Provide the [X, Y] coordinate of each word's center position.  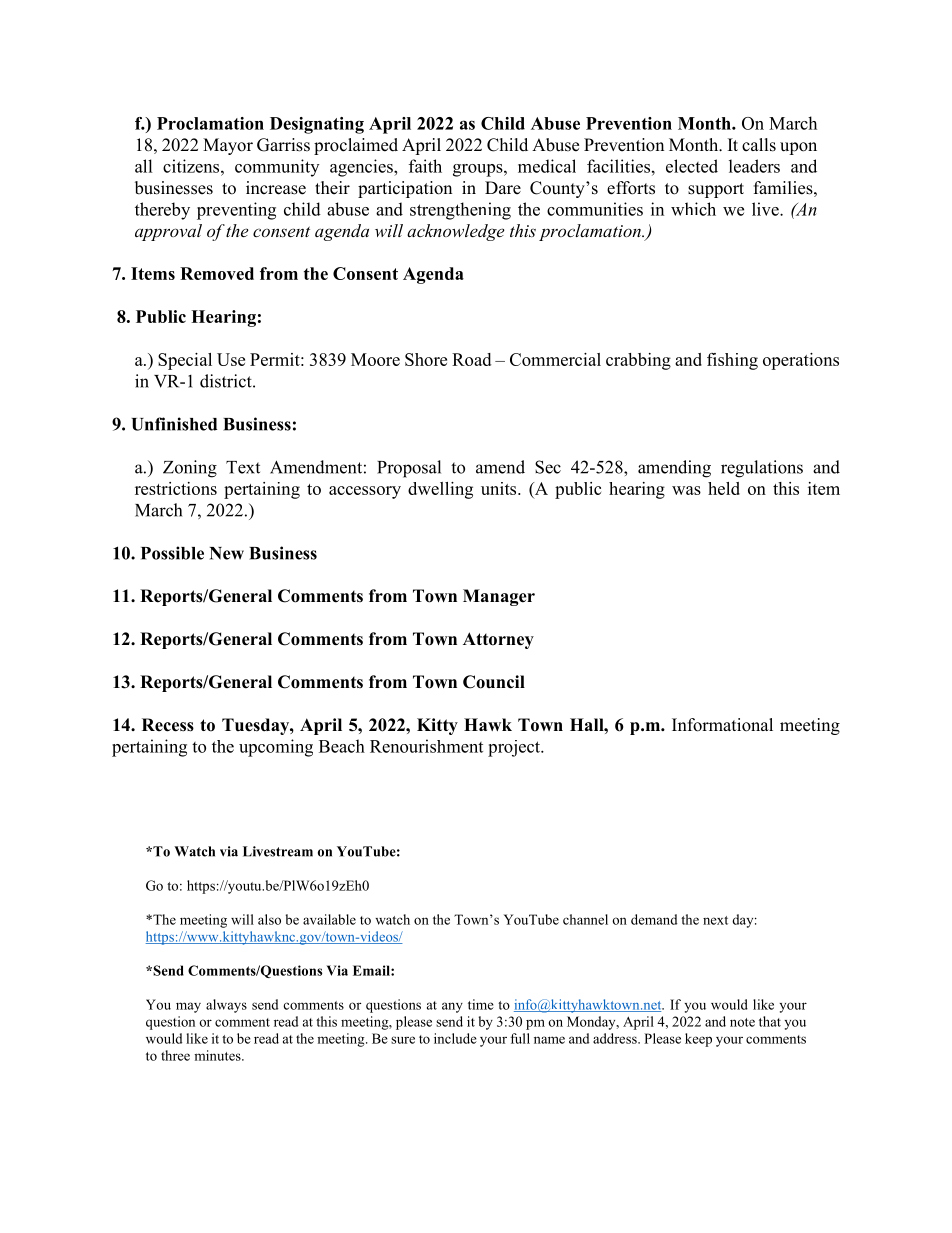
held [724, 488]
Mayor [228, 146]
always [226, 1006]
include [455, 1038]
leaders [754, 166]
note [742, 1022]
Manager [499, 597]
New [226, 553]
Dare [503, 188]
